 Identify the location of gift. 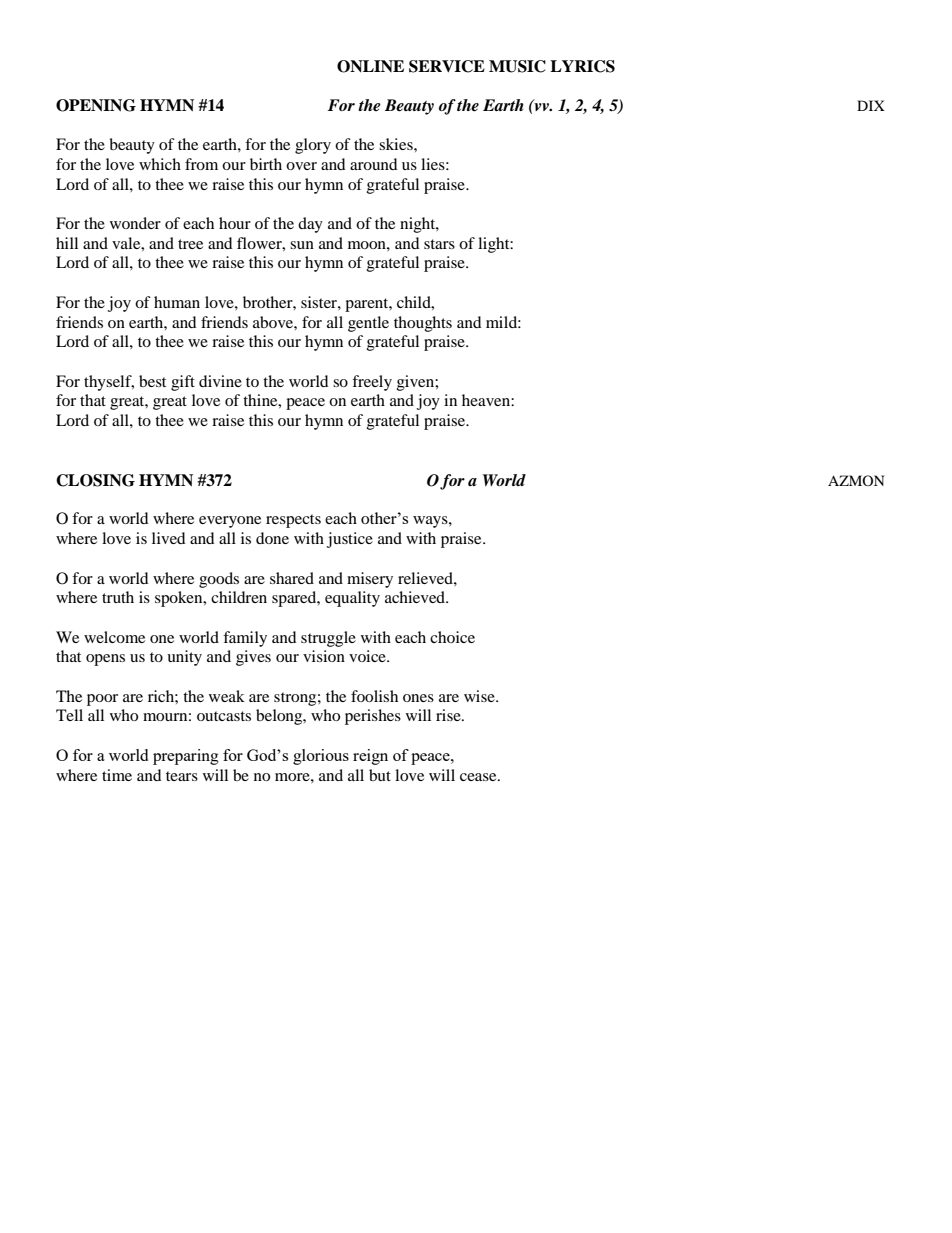
(183, 383).
